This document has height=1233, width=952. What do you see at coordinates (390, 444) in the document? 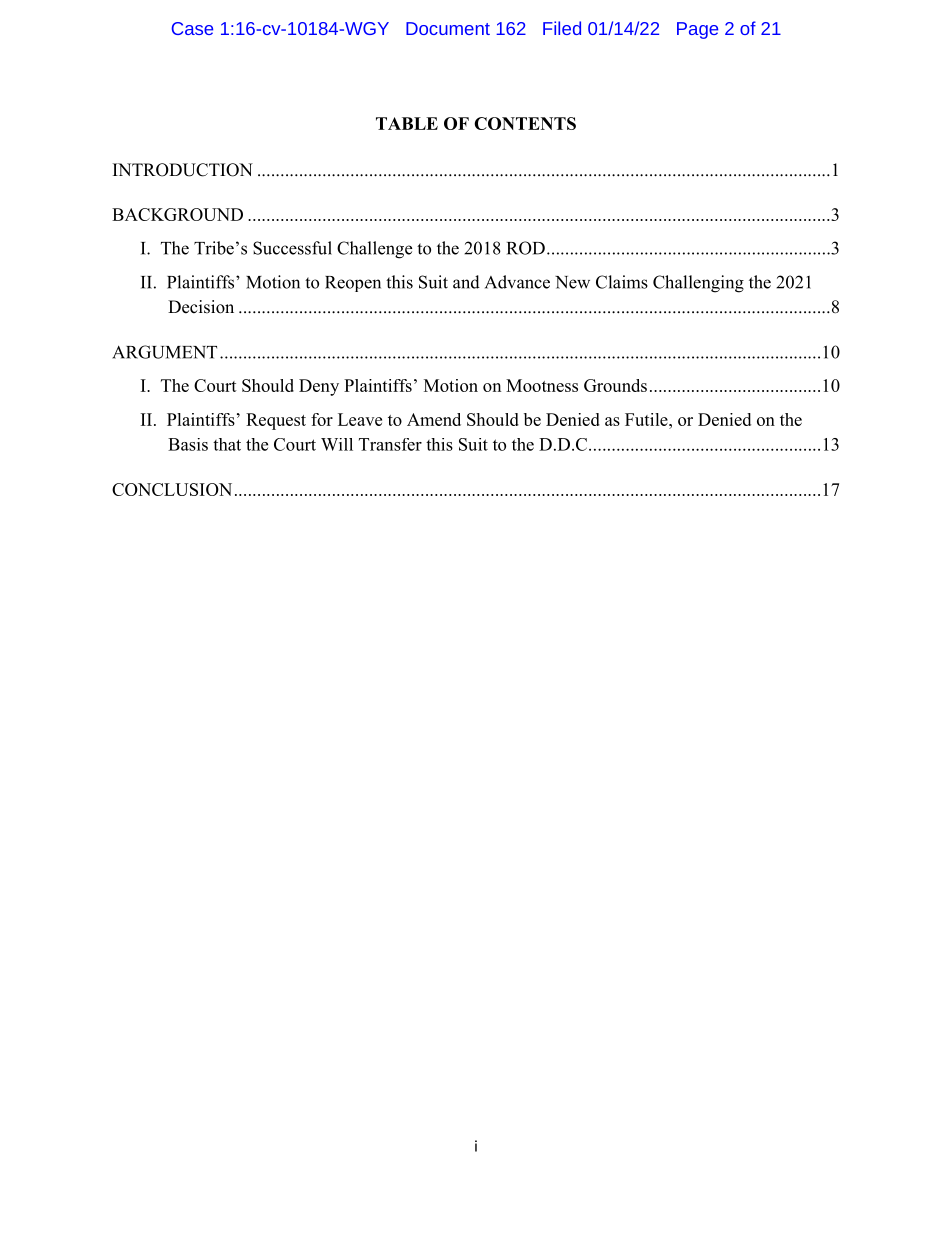
I see `Transfer` at bounding box center [390, 444].
